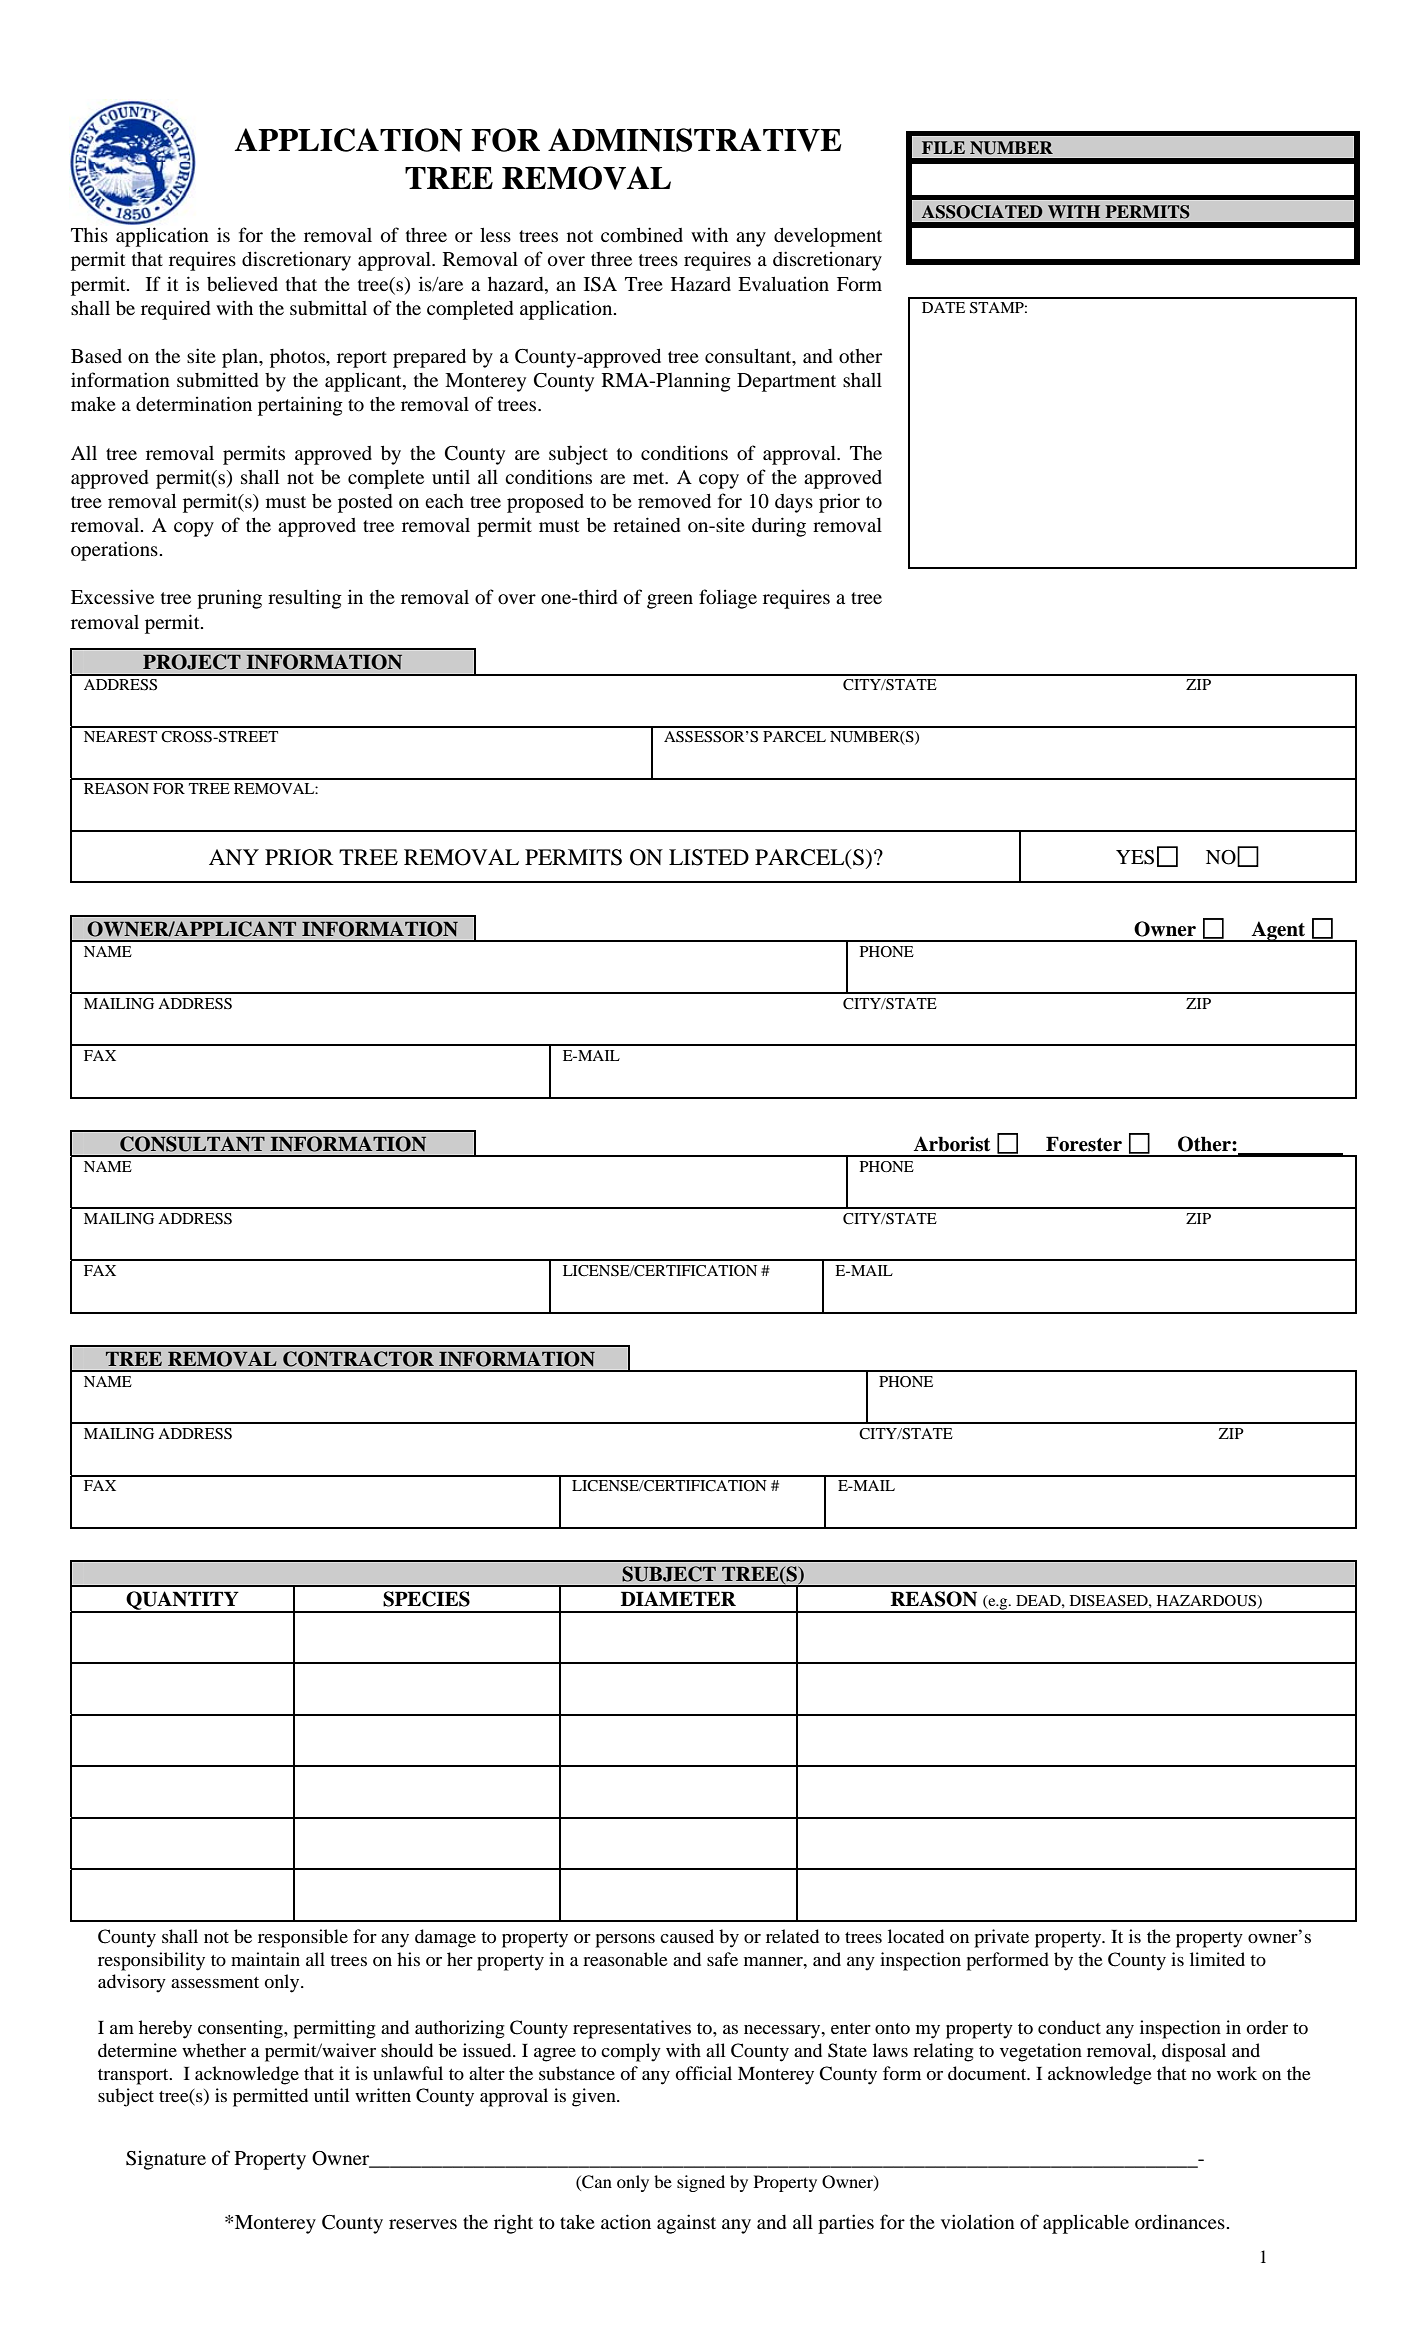 The width and height of the image is (1427, 2351). Describe the element at coordinates (951, 1144) in the image. I see `Arborist` at that location.
